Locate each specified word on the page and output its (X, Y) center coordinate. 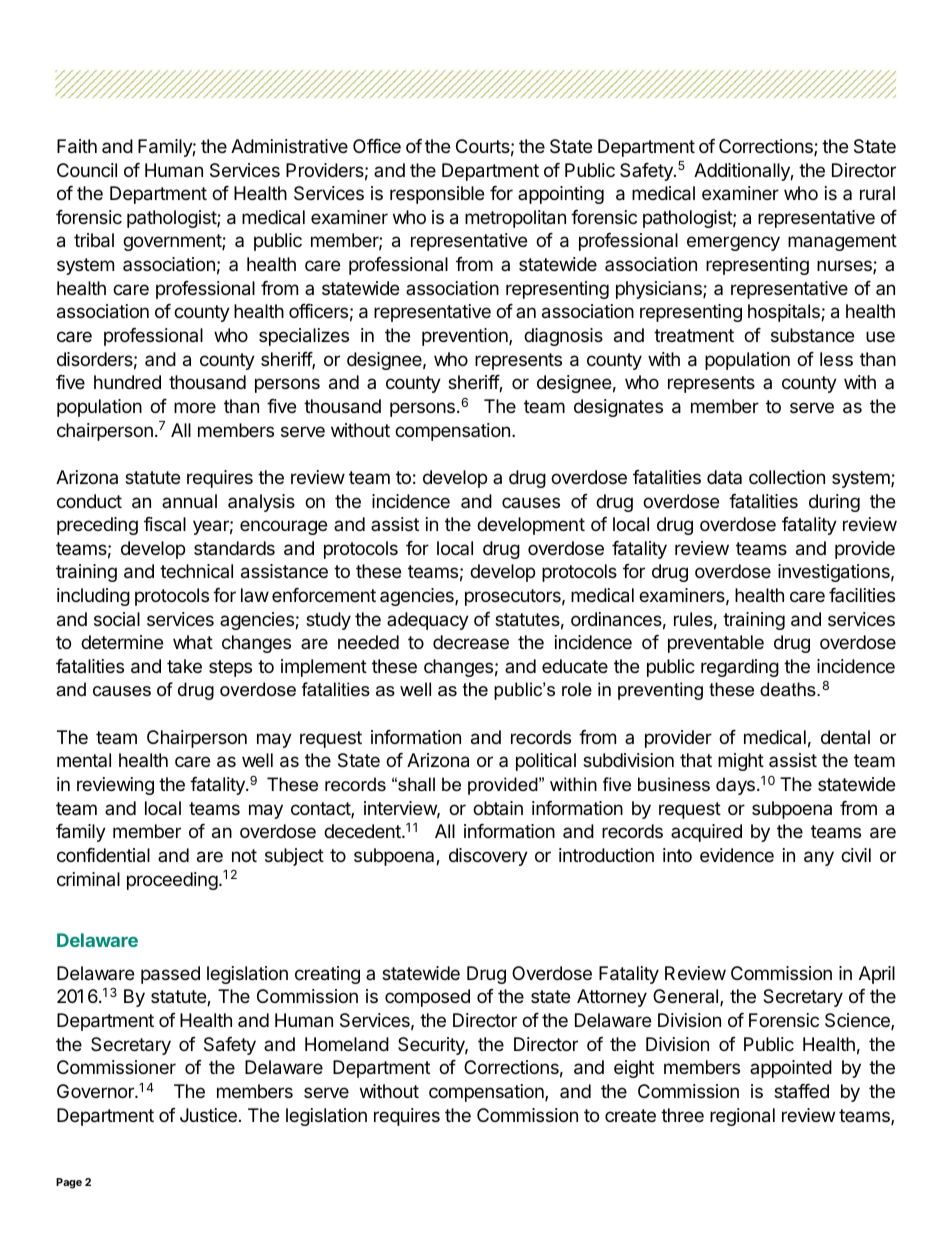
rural (877, 193)
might (741, 762)
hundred (127, 382)
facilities (862, 595)
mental (84, 760)
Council (87, 170)
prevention (466, 337)
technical (196, 571)
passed (170, 975)
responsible (437, 195)
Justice (208, 1115)
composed (427, 998)
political (546, 762)
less (836, 359)
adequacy (428, 621)
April (877, 975)
